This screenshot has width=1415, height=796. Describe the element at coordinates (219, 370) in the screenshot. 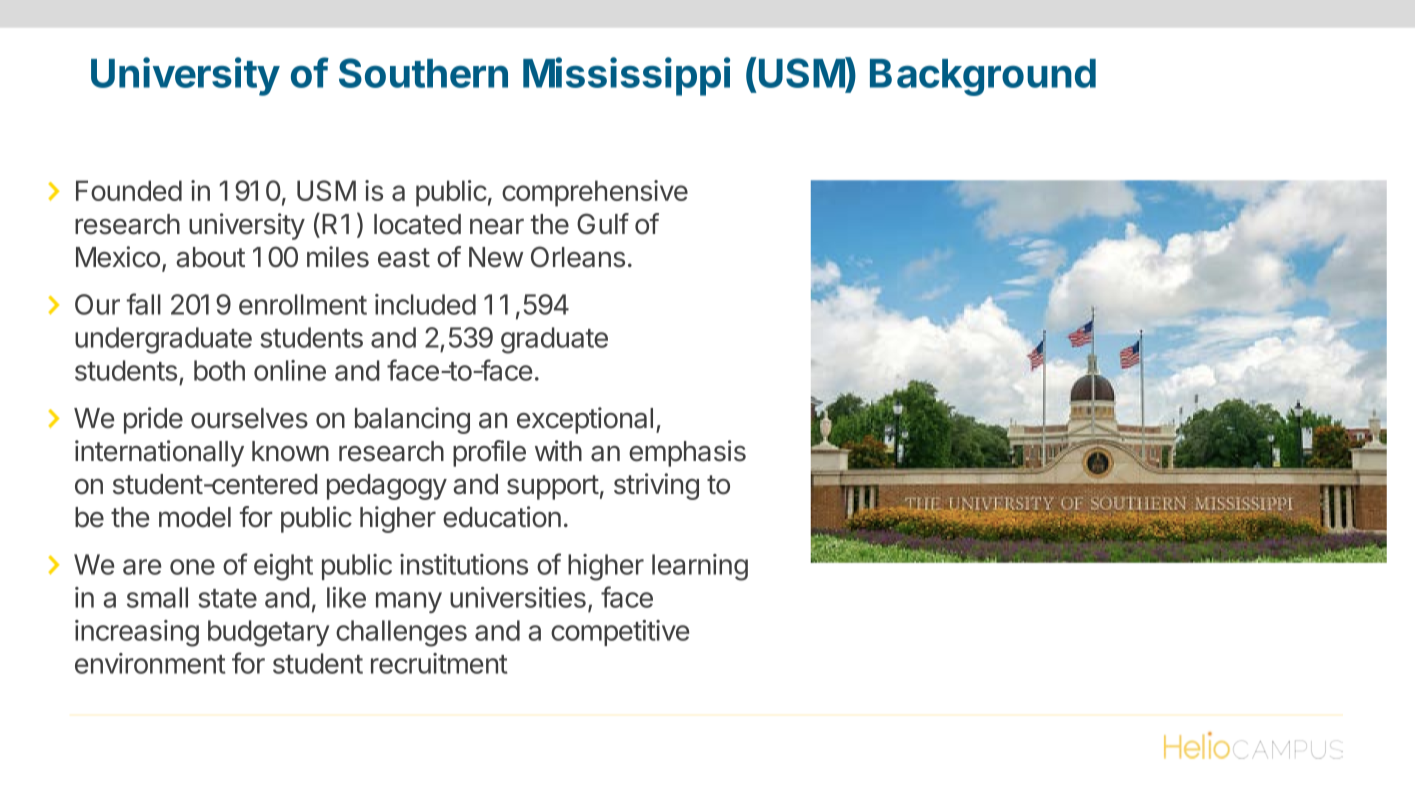

I see `both` at that location.
